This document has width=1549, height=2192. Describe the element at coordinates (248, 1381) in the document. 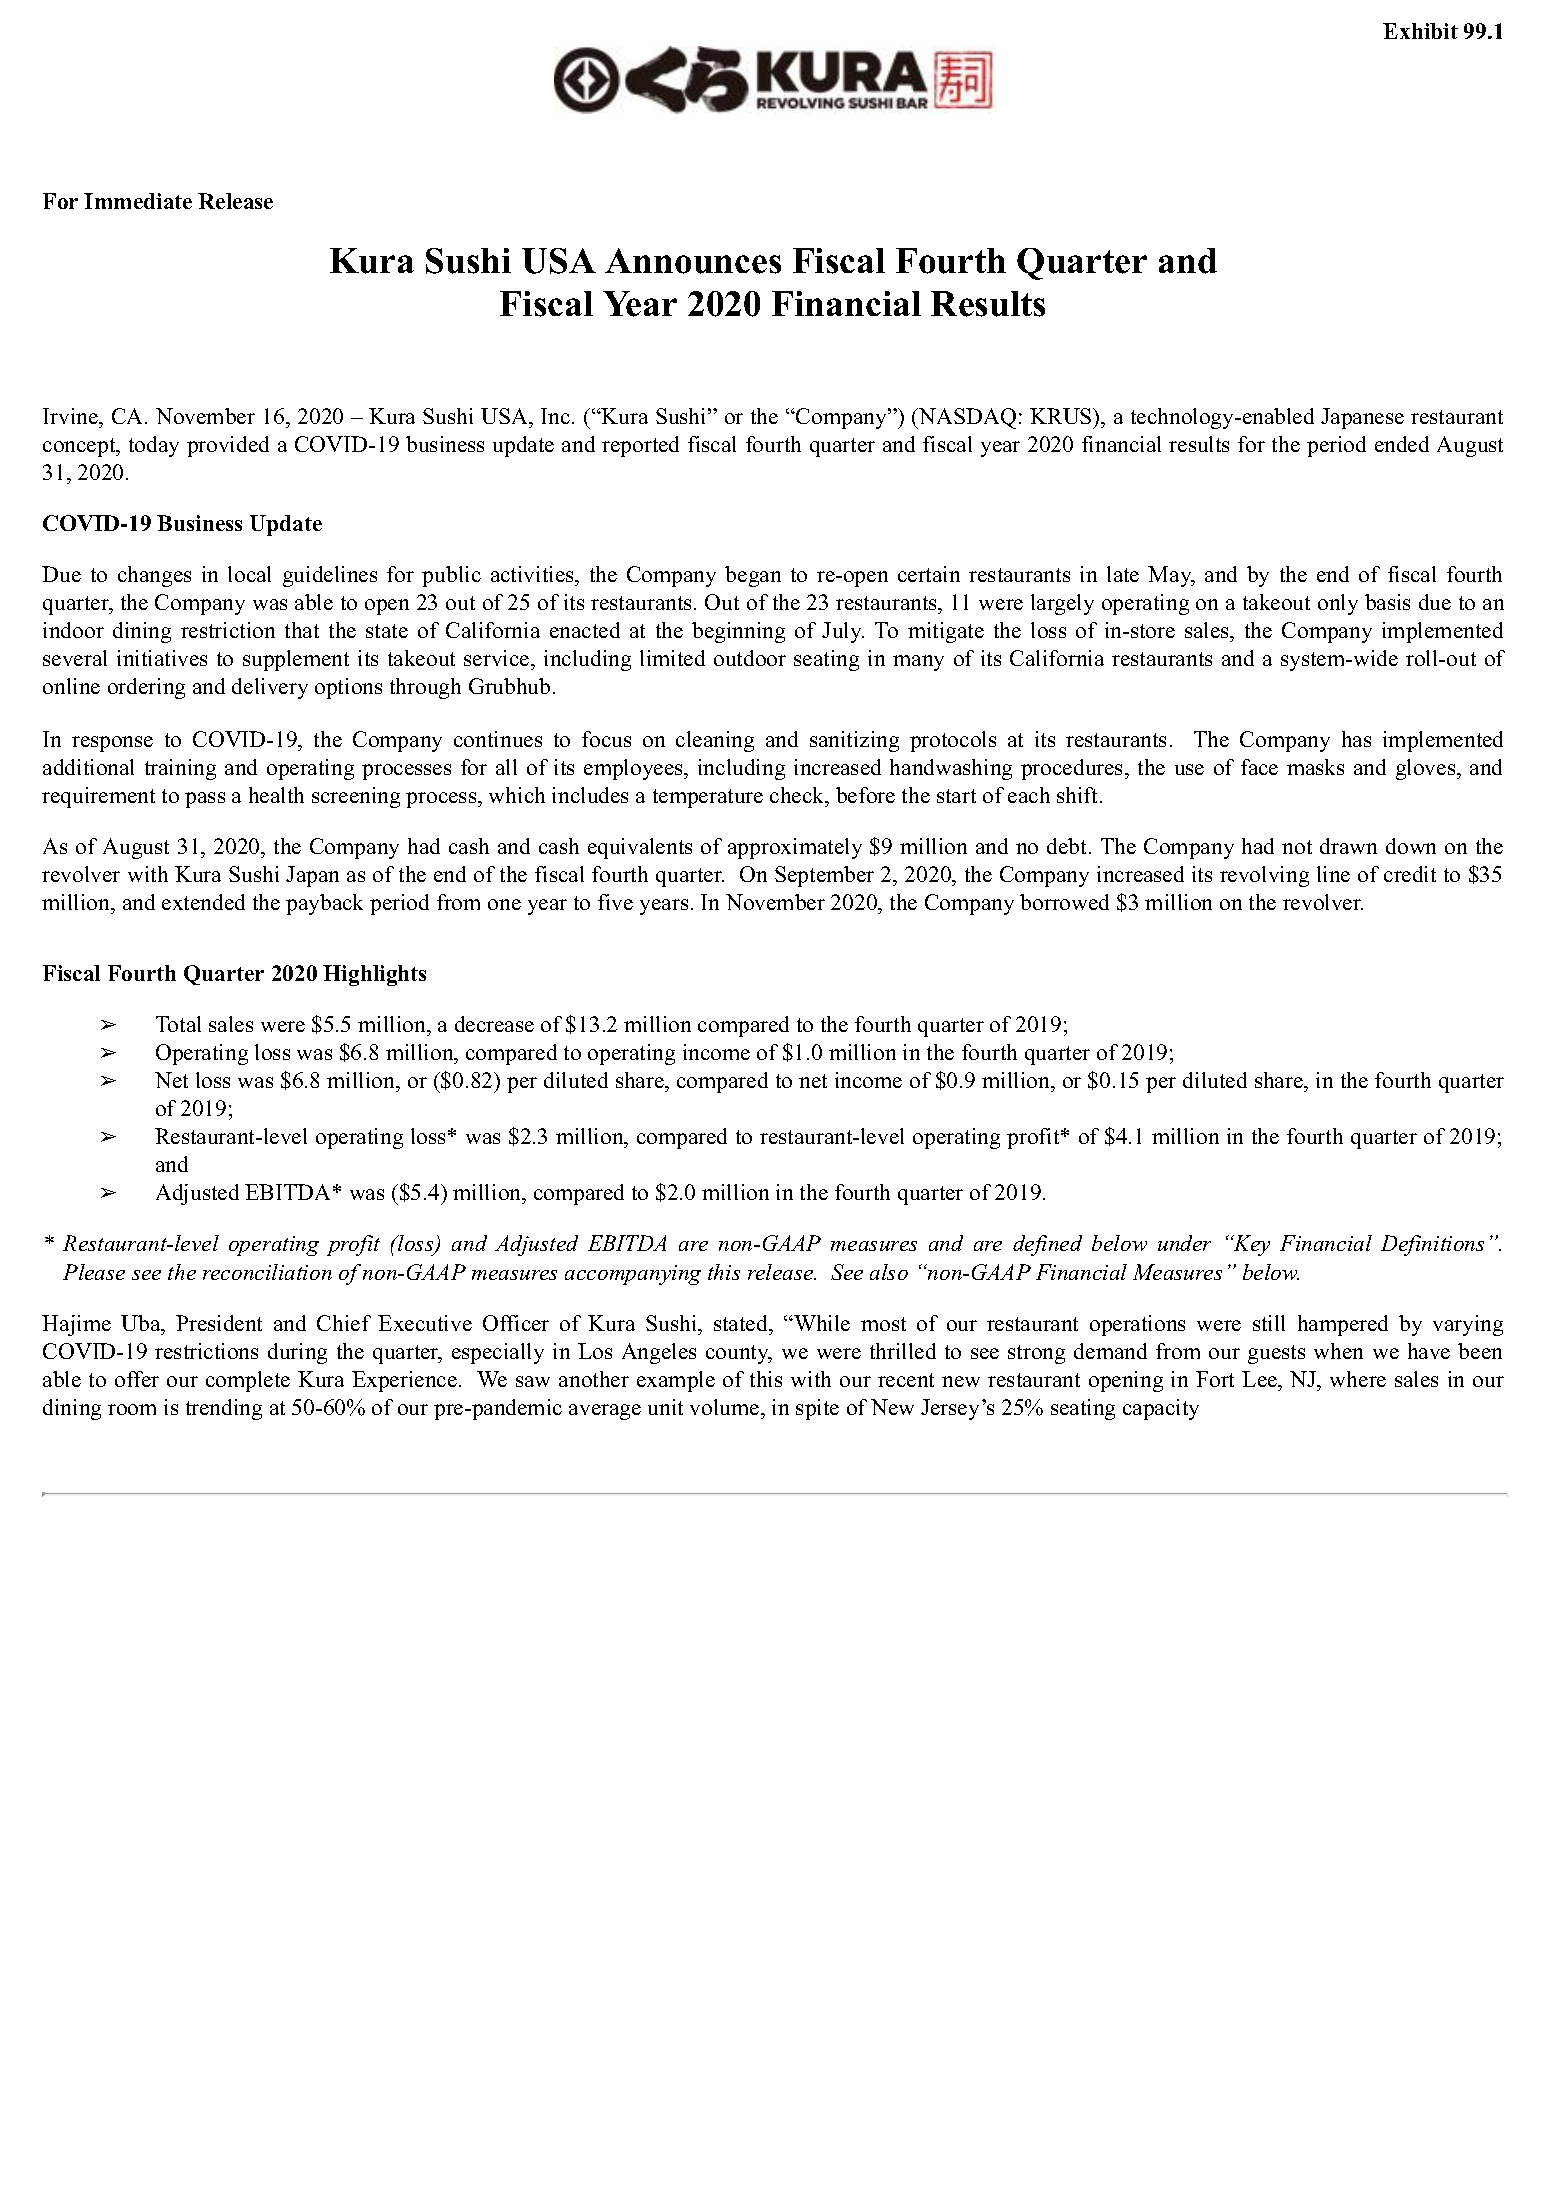

I see `complete` at that location.
